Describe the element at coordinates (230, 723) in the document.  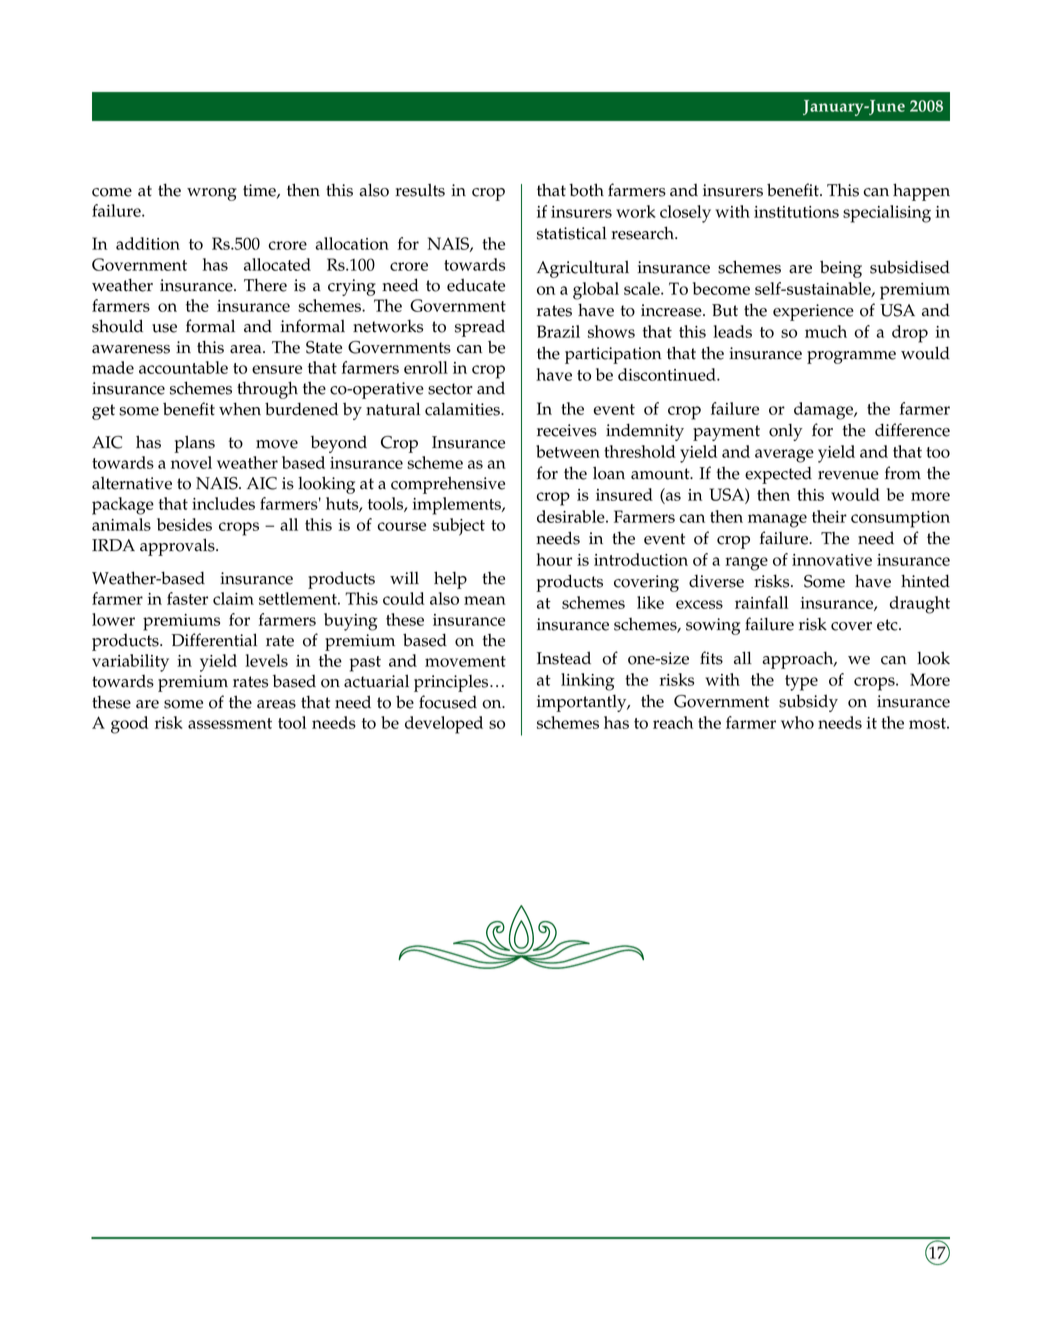
I see `assessment` at that location.
